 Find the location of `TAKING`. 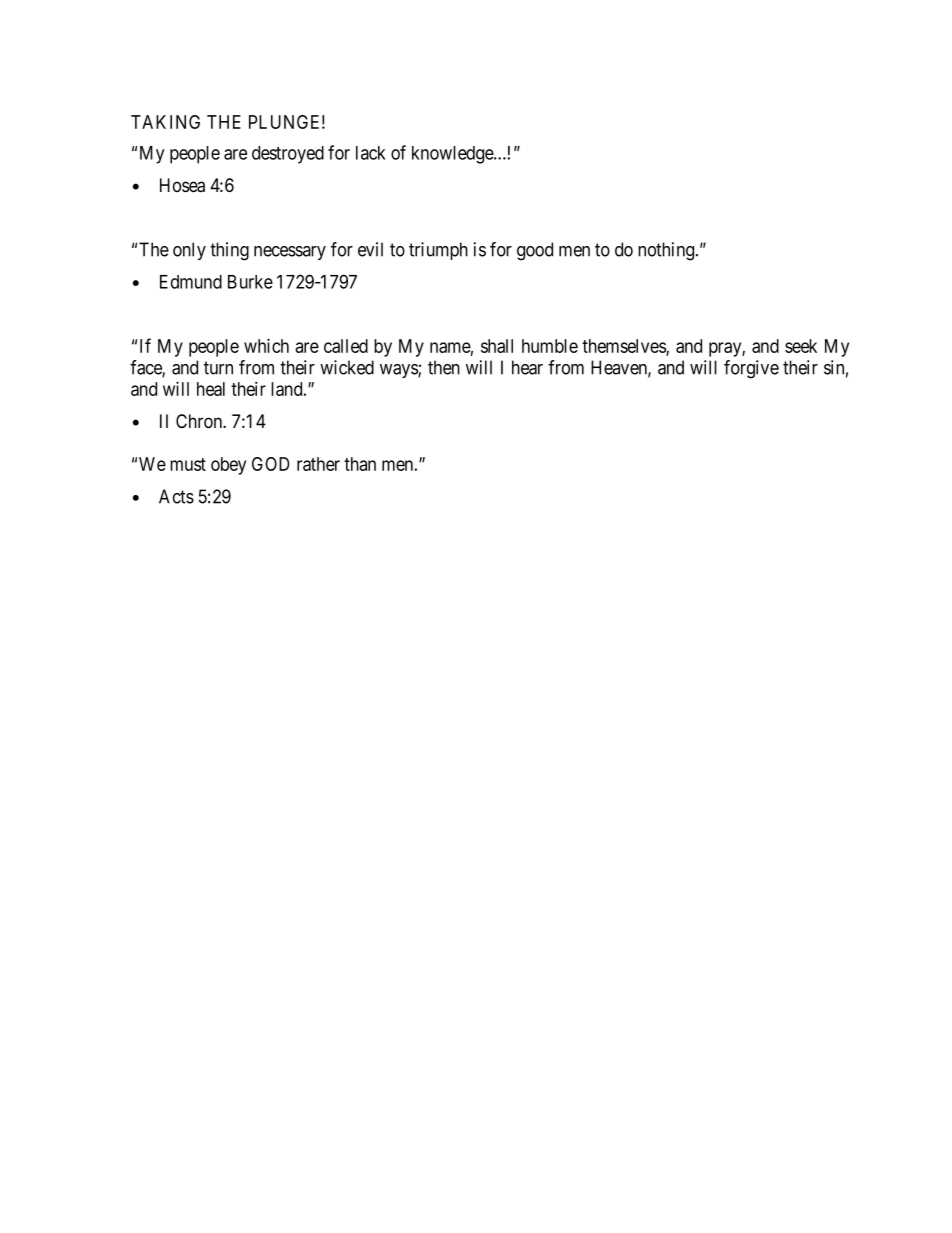

TAKING is located at coordinates (165, 122).
